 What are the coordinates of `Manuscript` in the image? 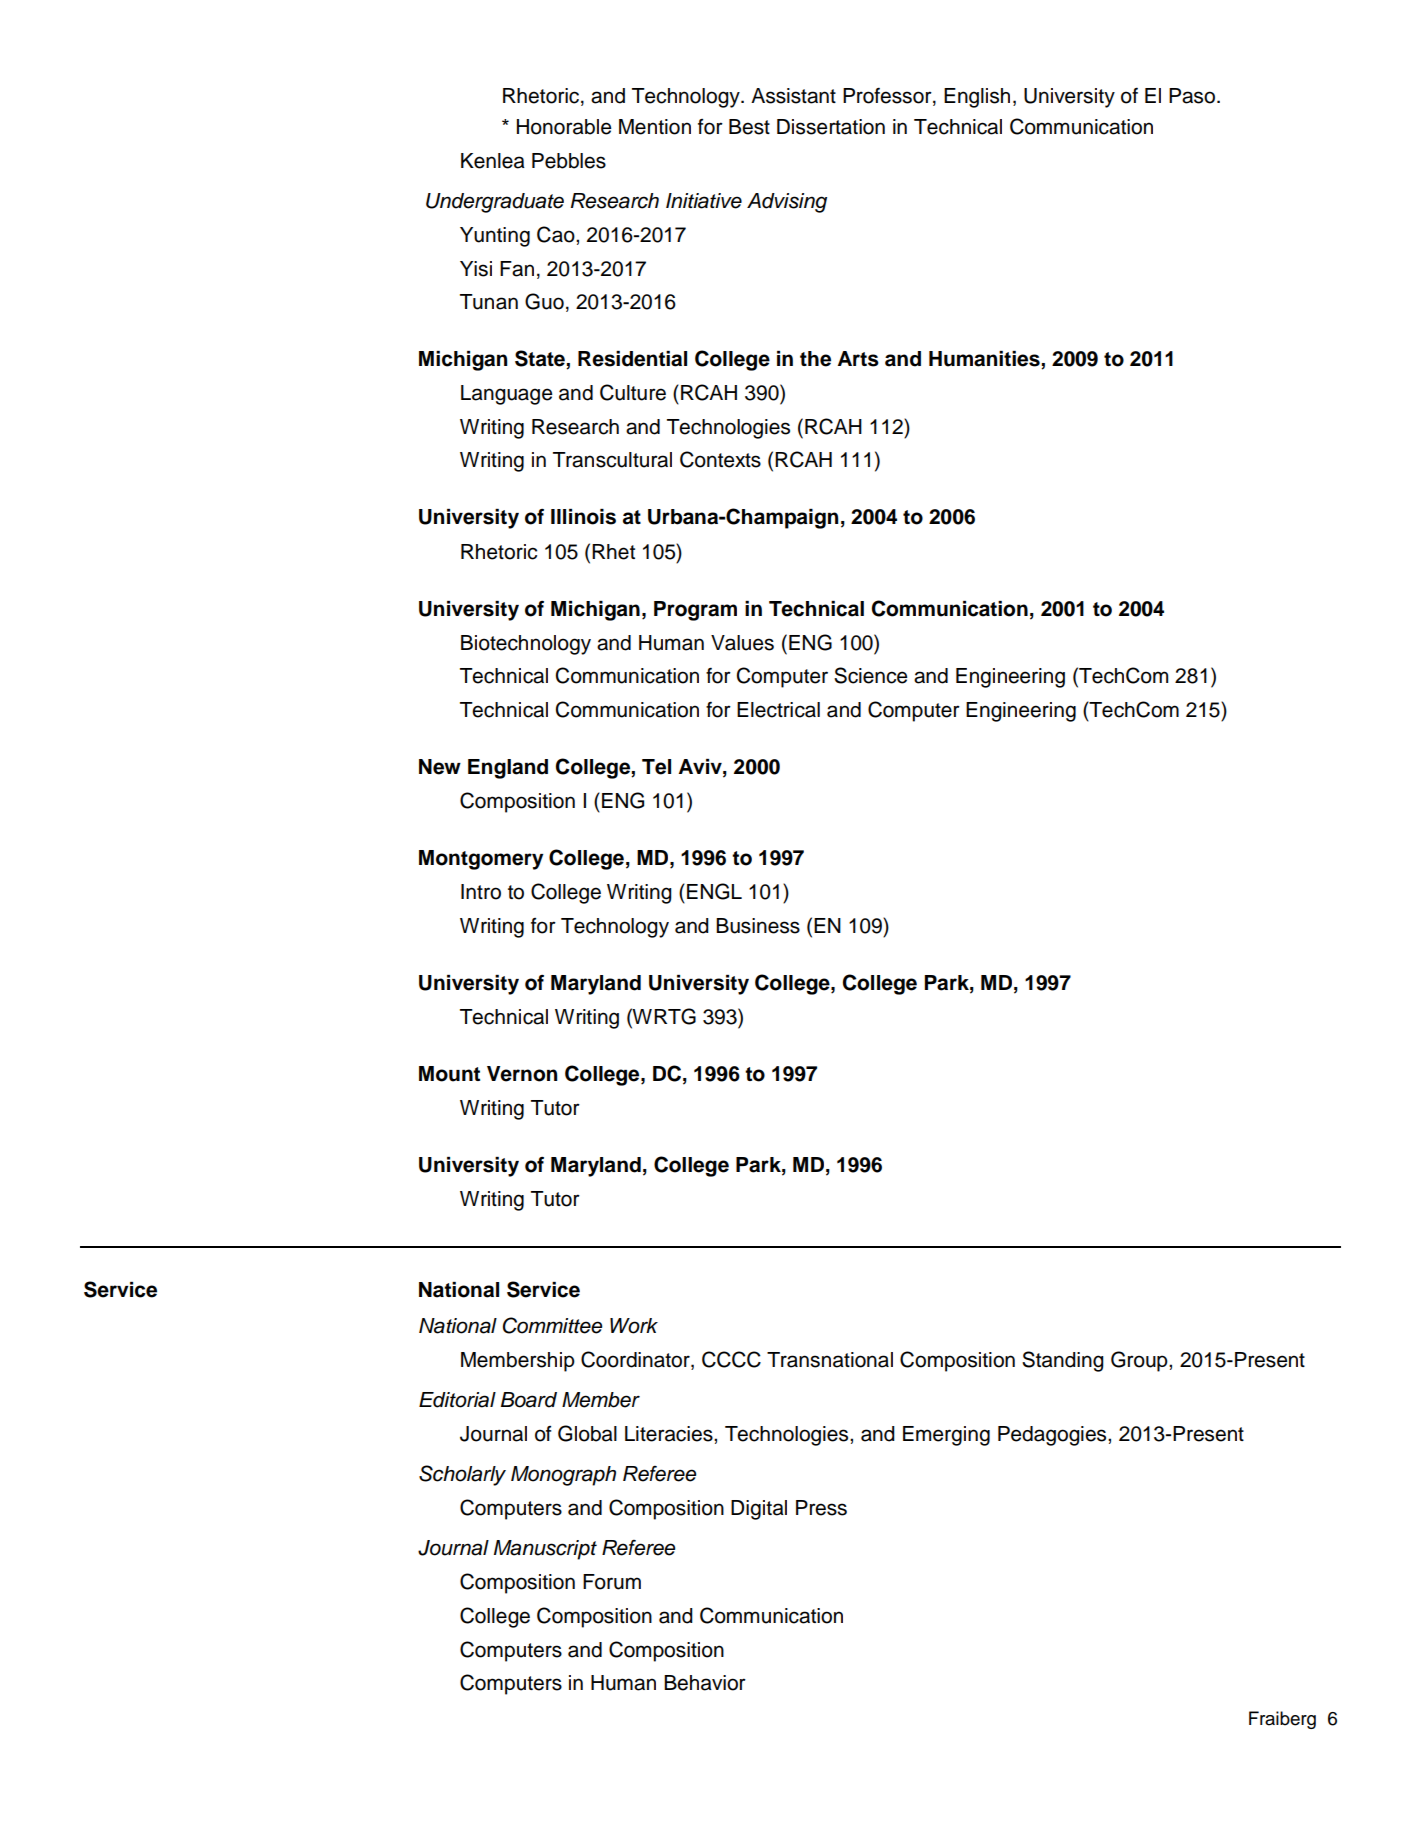 It's located at (545, 1550).
